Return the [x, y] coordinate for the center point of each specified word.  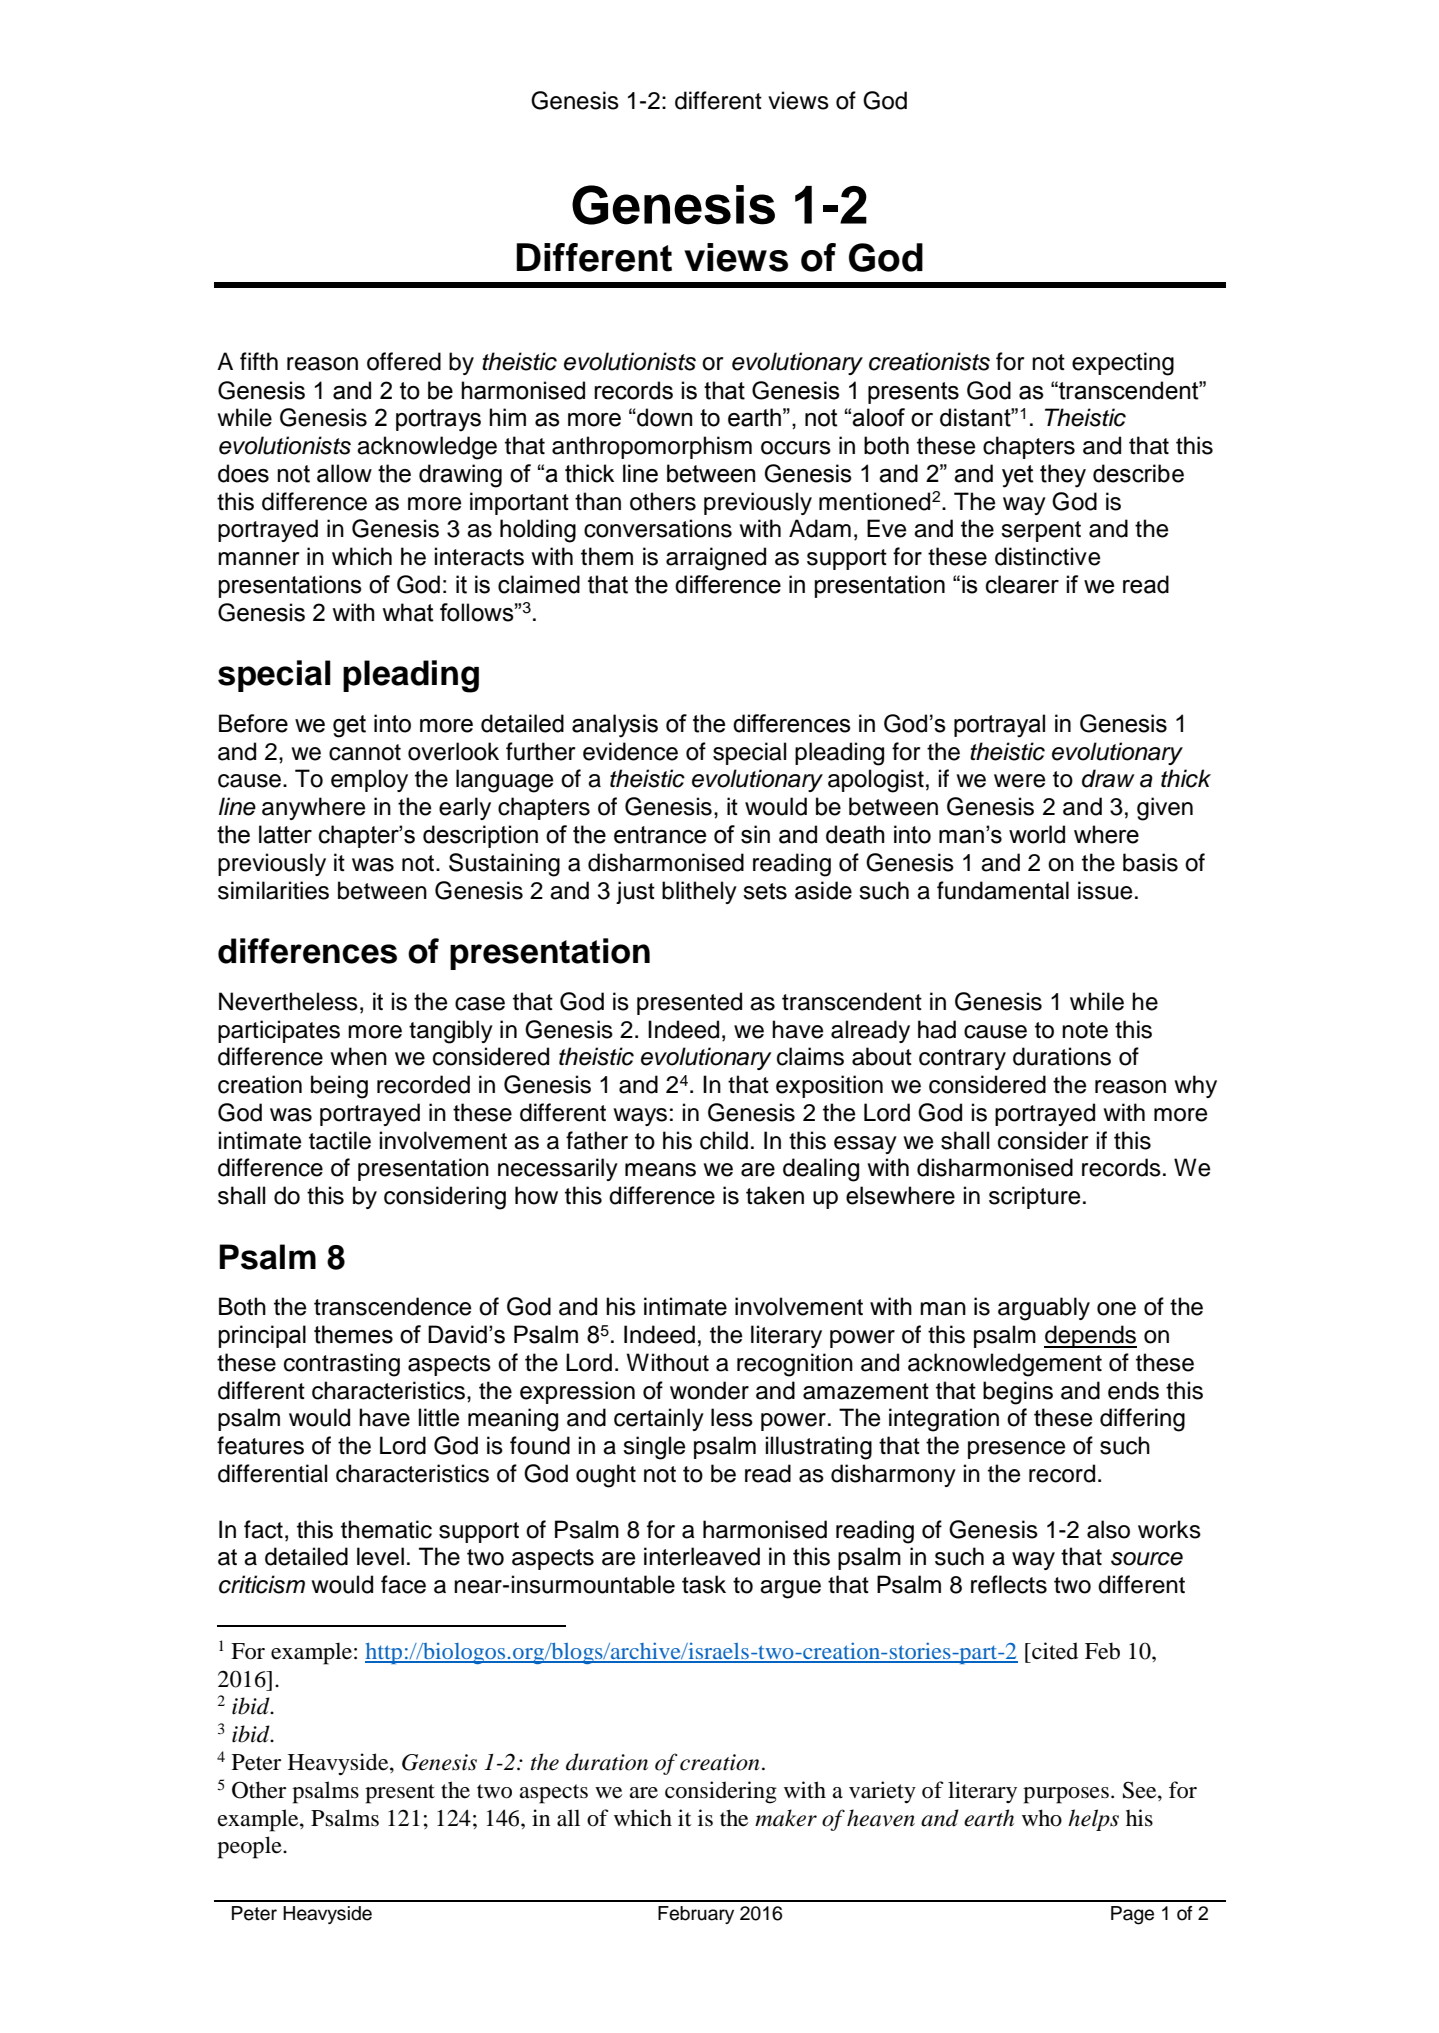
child [724, 1140]
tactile [340, 1140]
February [696, 1915]
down [664, 417]
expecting [1123, 364]
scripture [1034, 1197]
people [250, 1847]
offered [404, 361]
